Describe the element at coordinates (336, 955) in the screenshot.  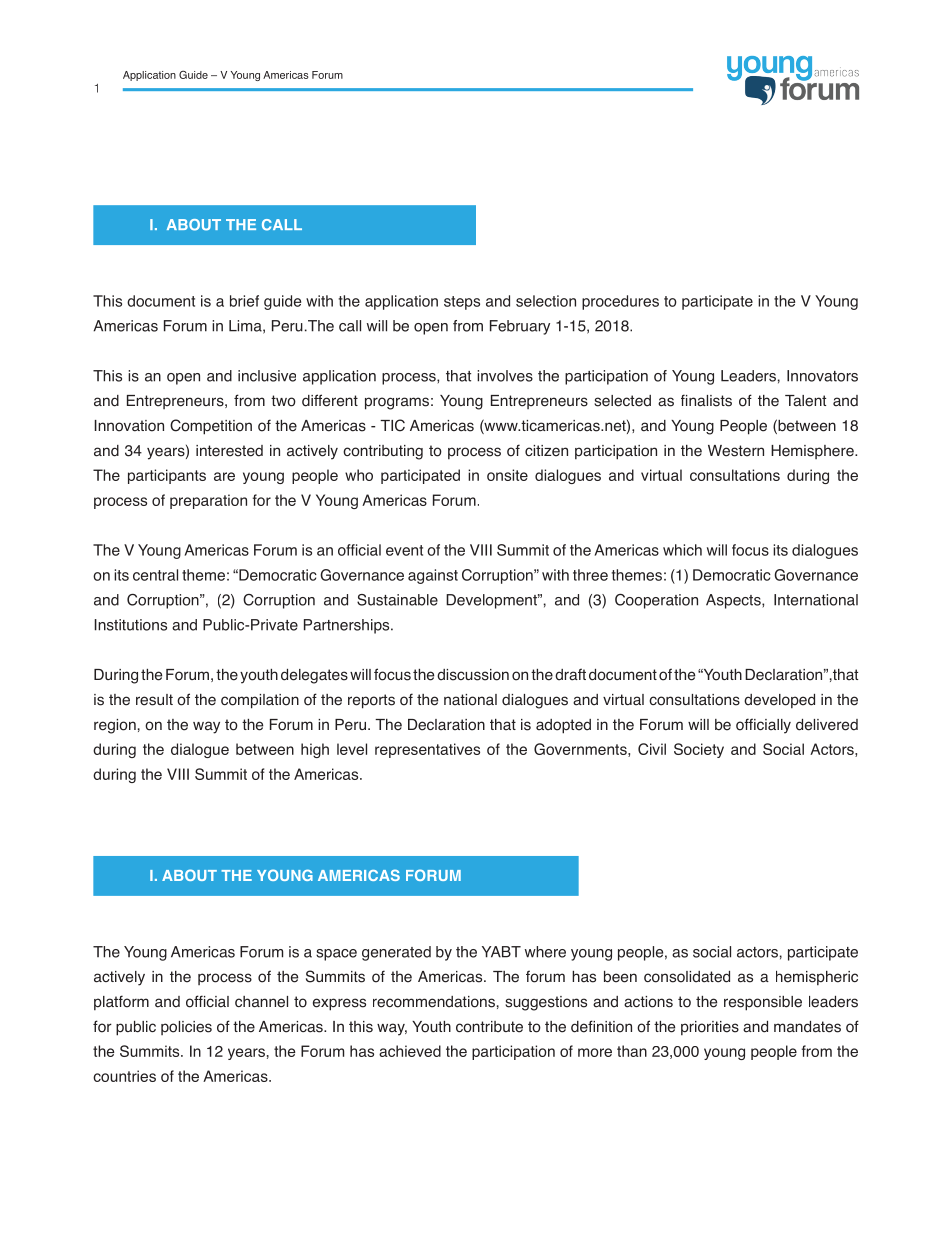
I see `space` at that location.
